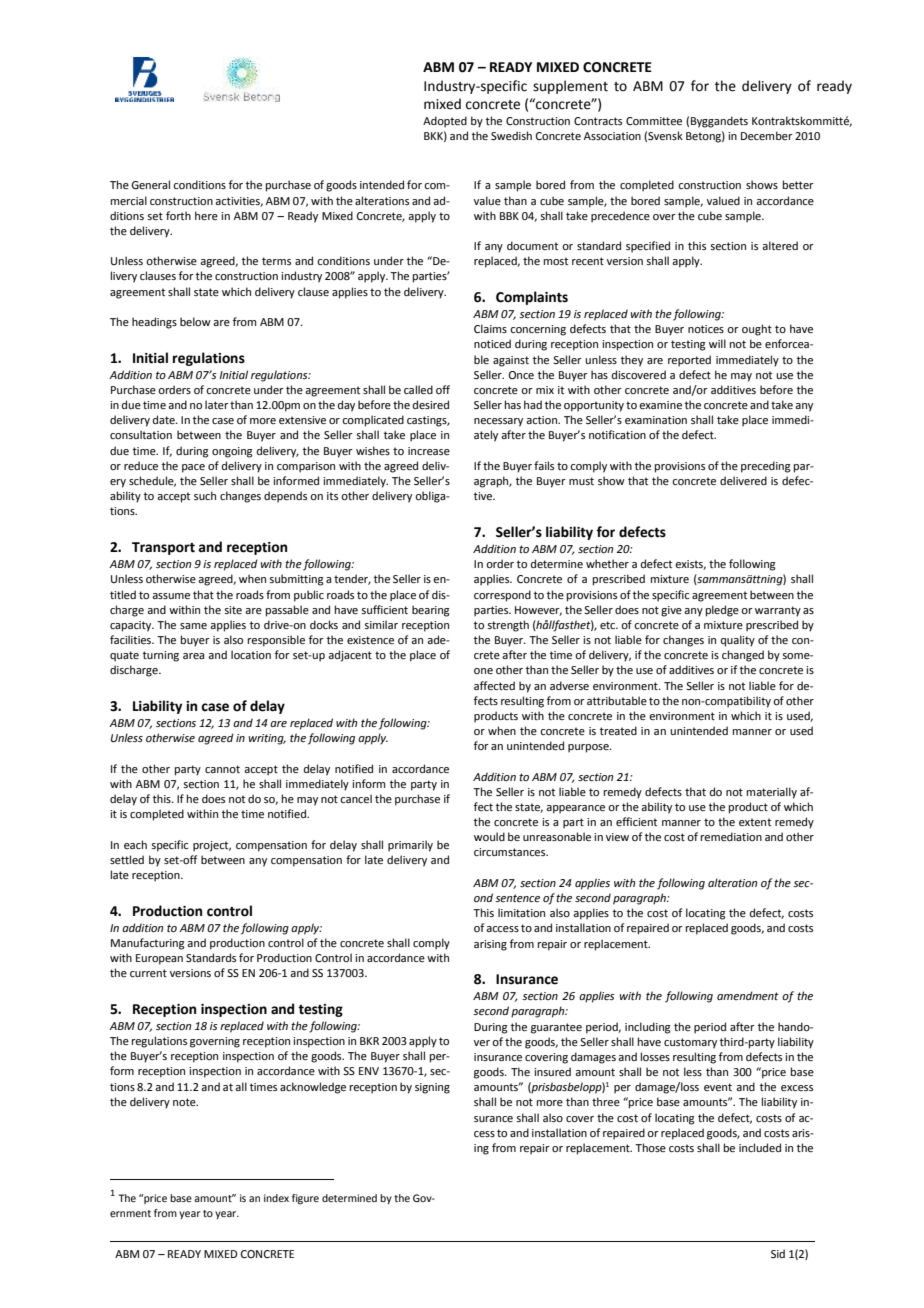 This screenshot has width=924, height=1308. Describe the element at coordinates (150, 184) in the screenshot. I see `General` at that location.
